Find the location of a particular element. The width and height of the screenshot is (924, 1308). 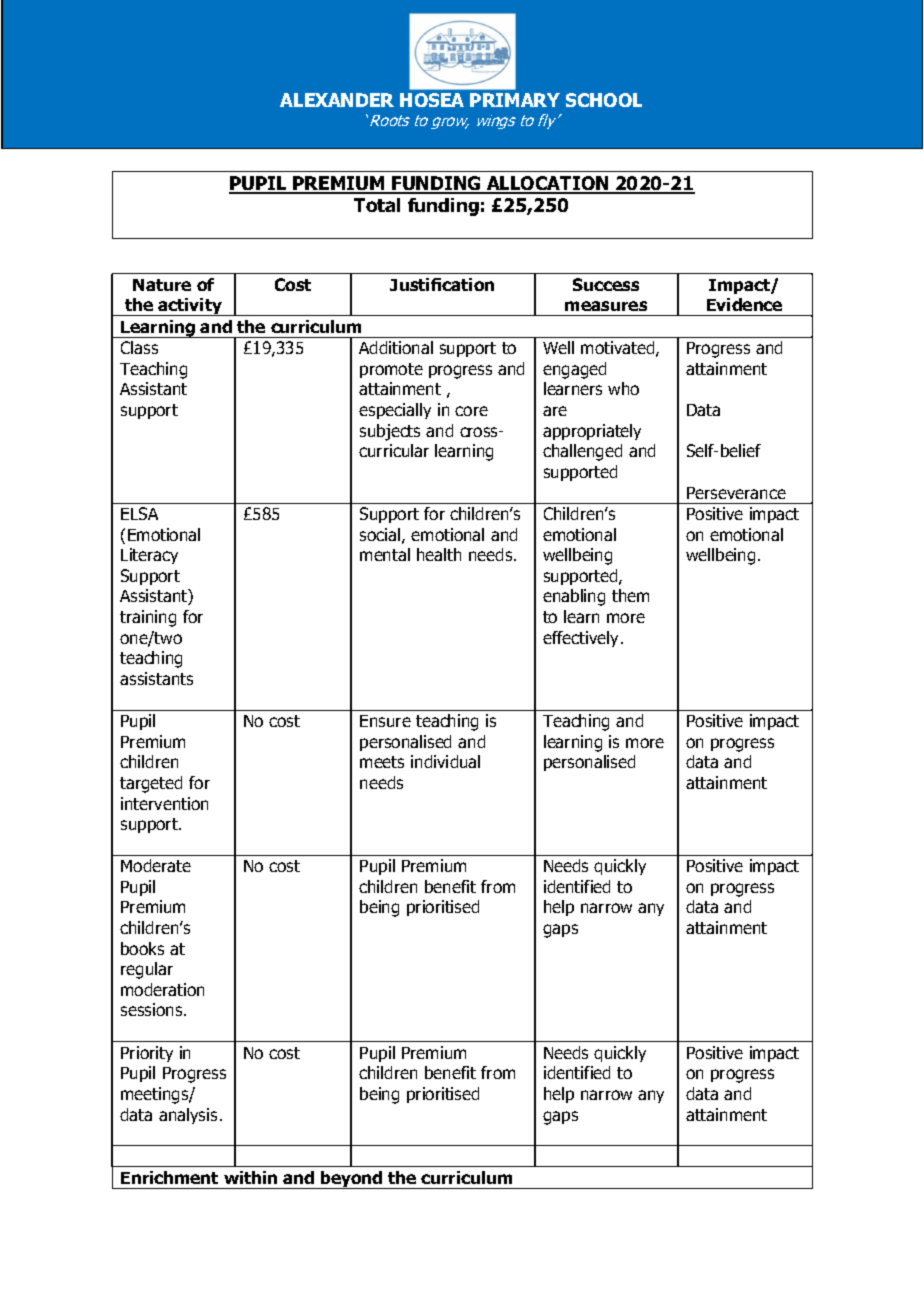

ALEXANDER is located at coordinates (337, 100).
